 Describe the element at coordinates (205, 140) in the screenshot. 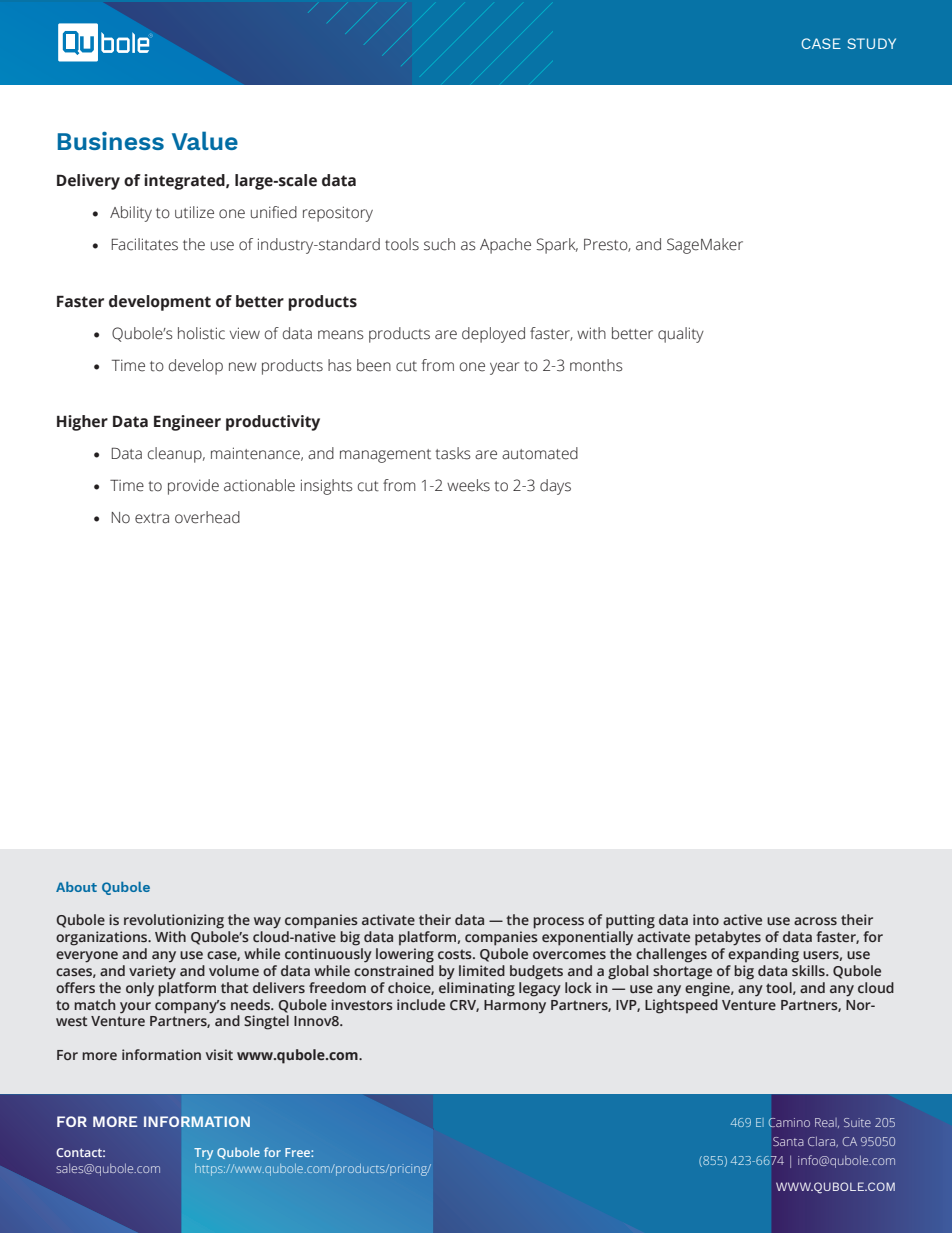

I see `Value` at that location.
